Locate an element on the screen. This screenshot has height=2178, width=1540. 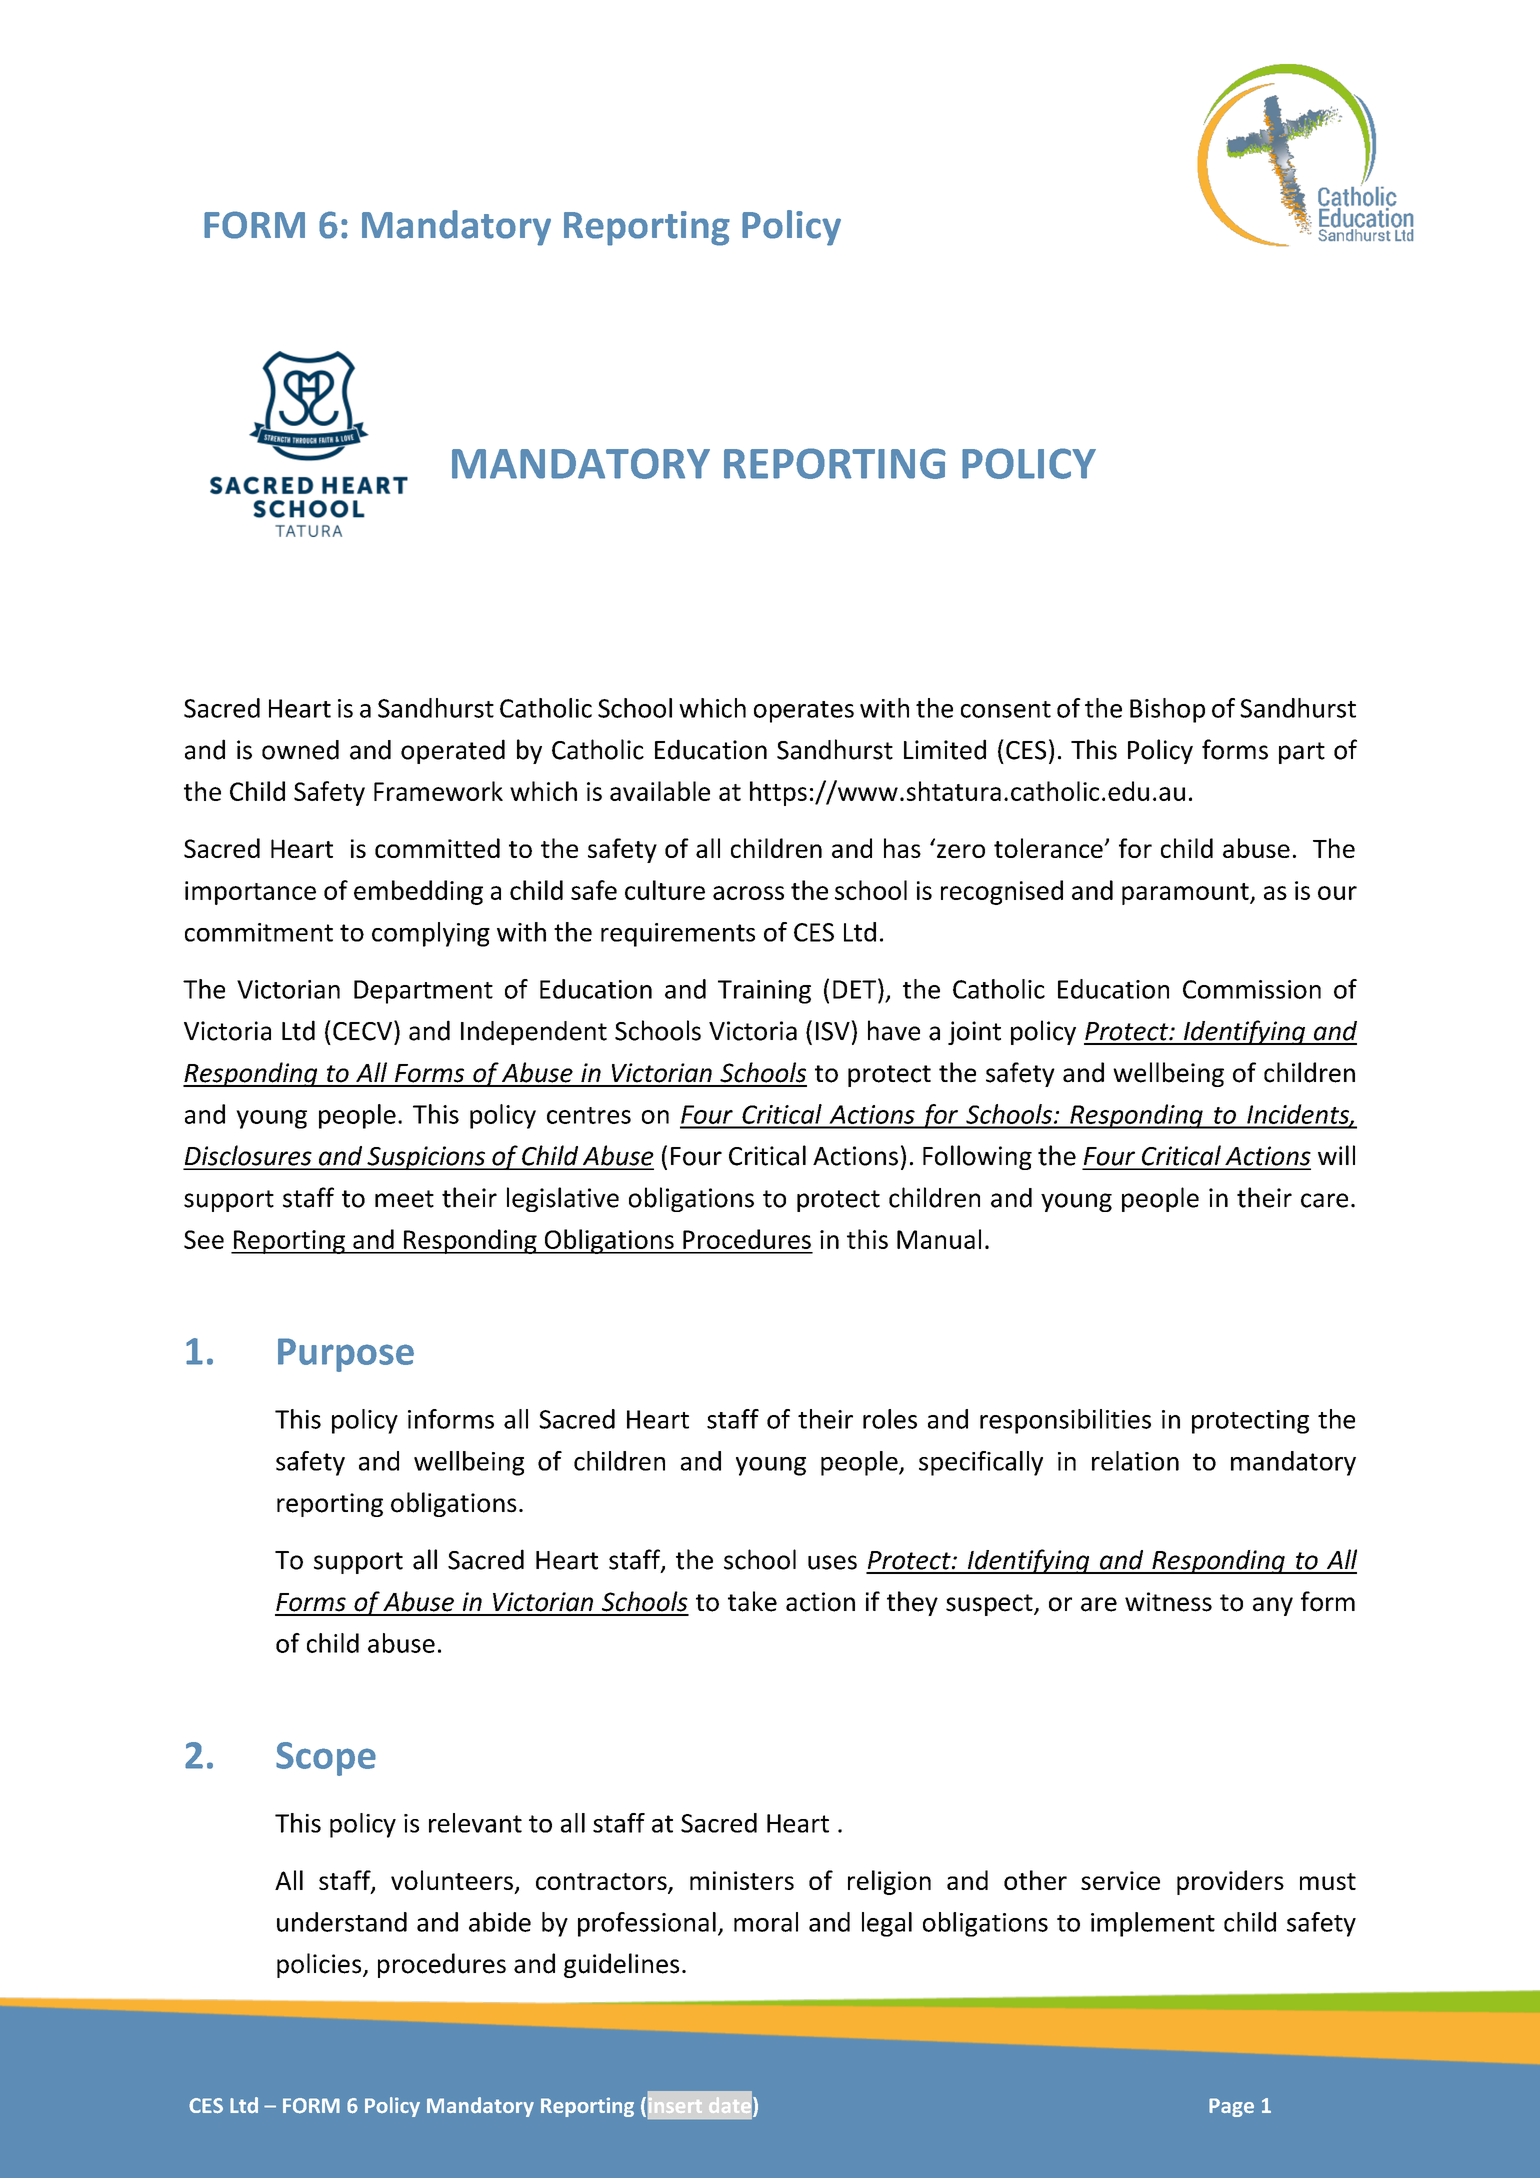
care is located at coordinates (1324, 1200).
